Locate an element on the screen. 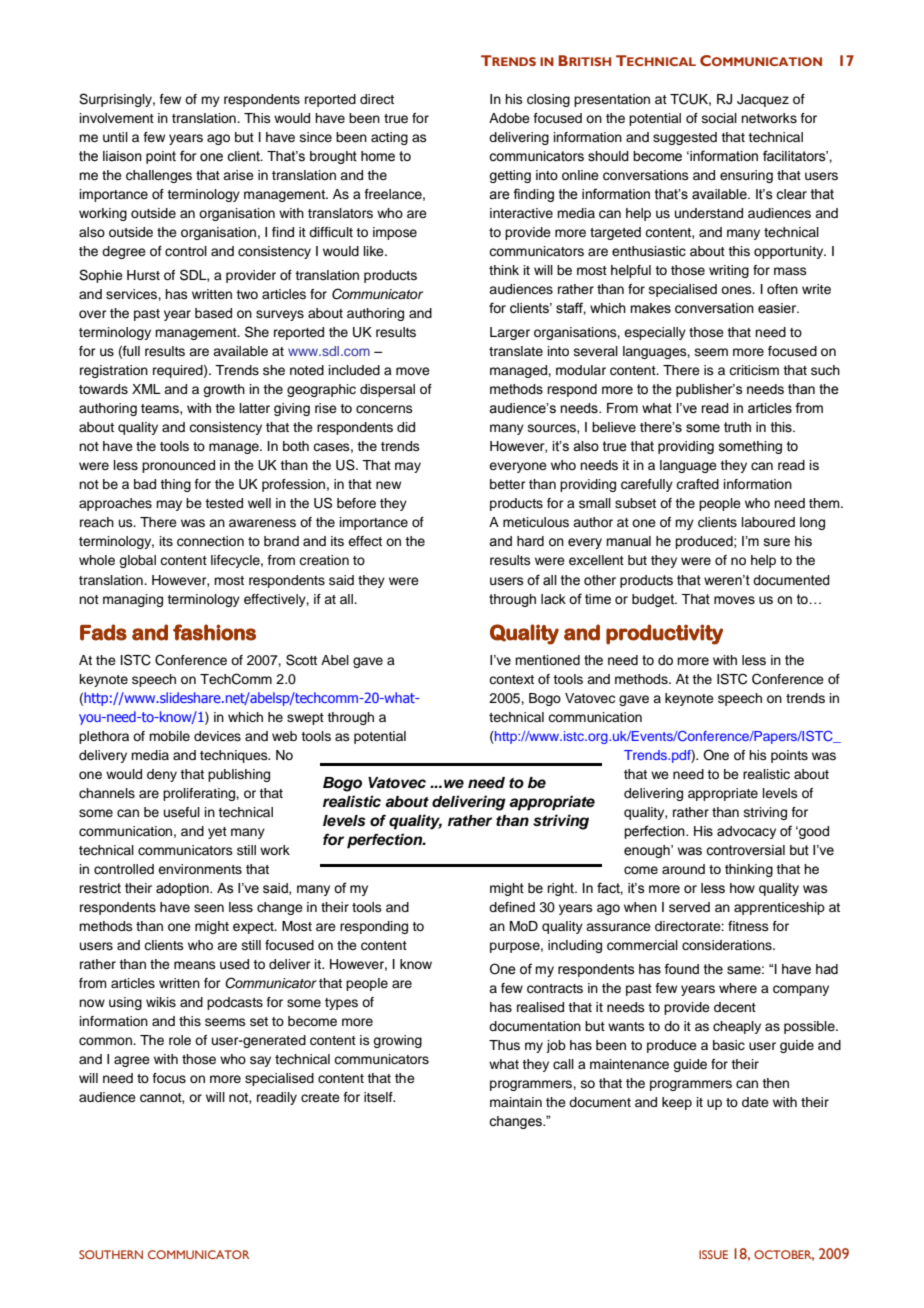  social is located at coordinates (719, 118).
